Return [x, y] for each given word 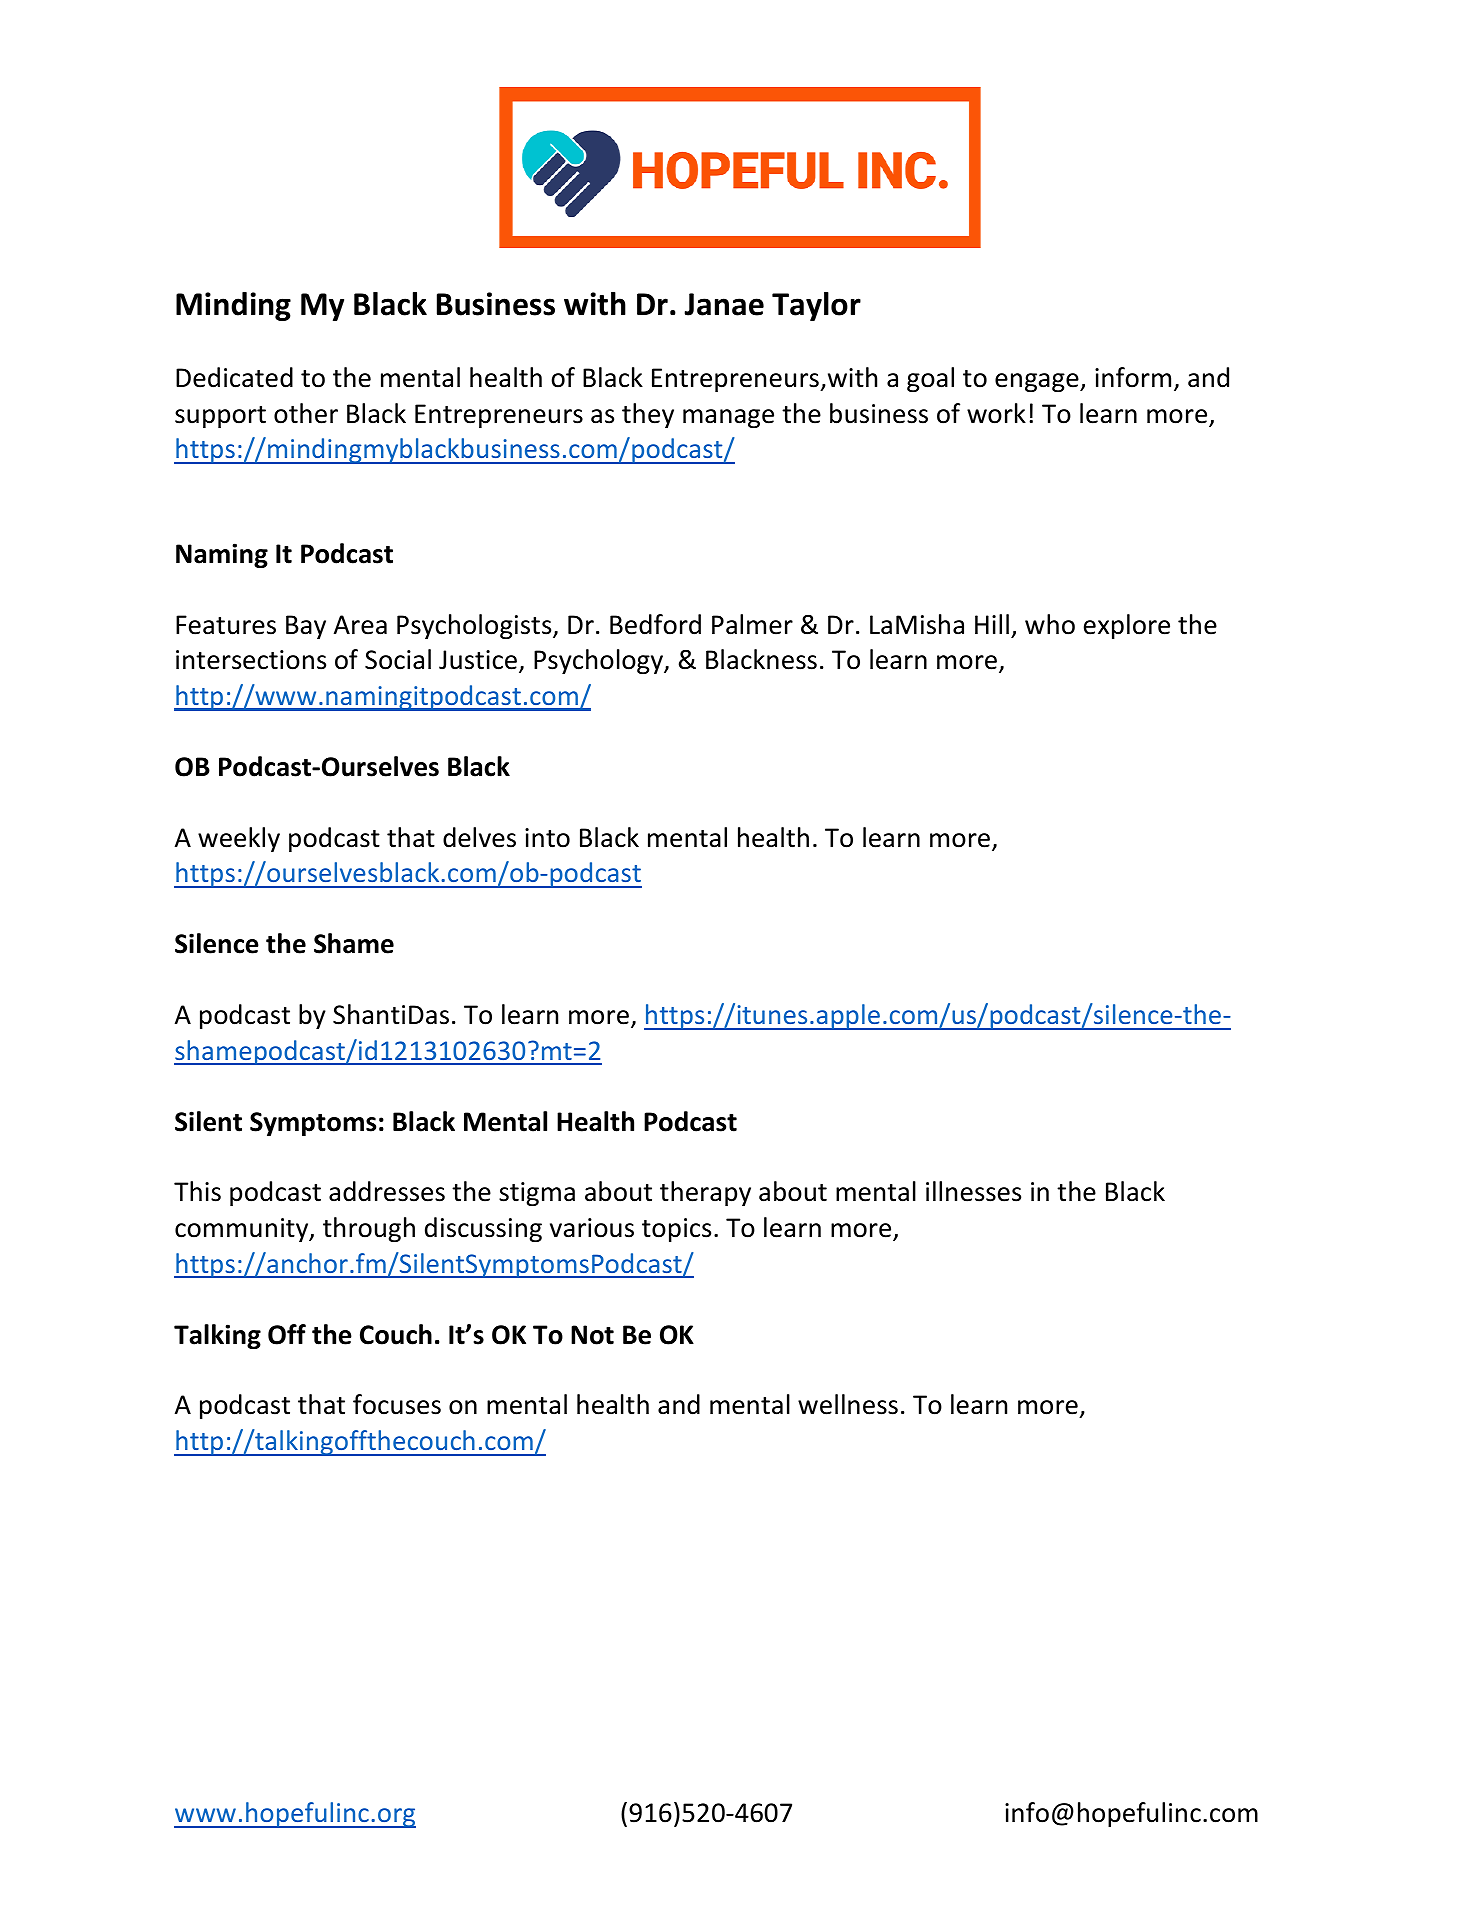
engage [1038, 382]
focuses [397, 1404]
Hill [992, 624]
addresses [387, 1191]
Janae [724, 304]
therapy [705, 1193]
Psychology [599, 661]
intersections [251, 660]
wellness [848, 1404]
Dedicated [234, 377]
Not [592, 1335]
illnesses [973, 1191]
